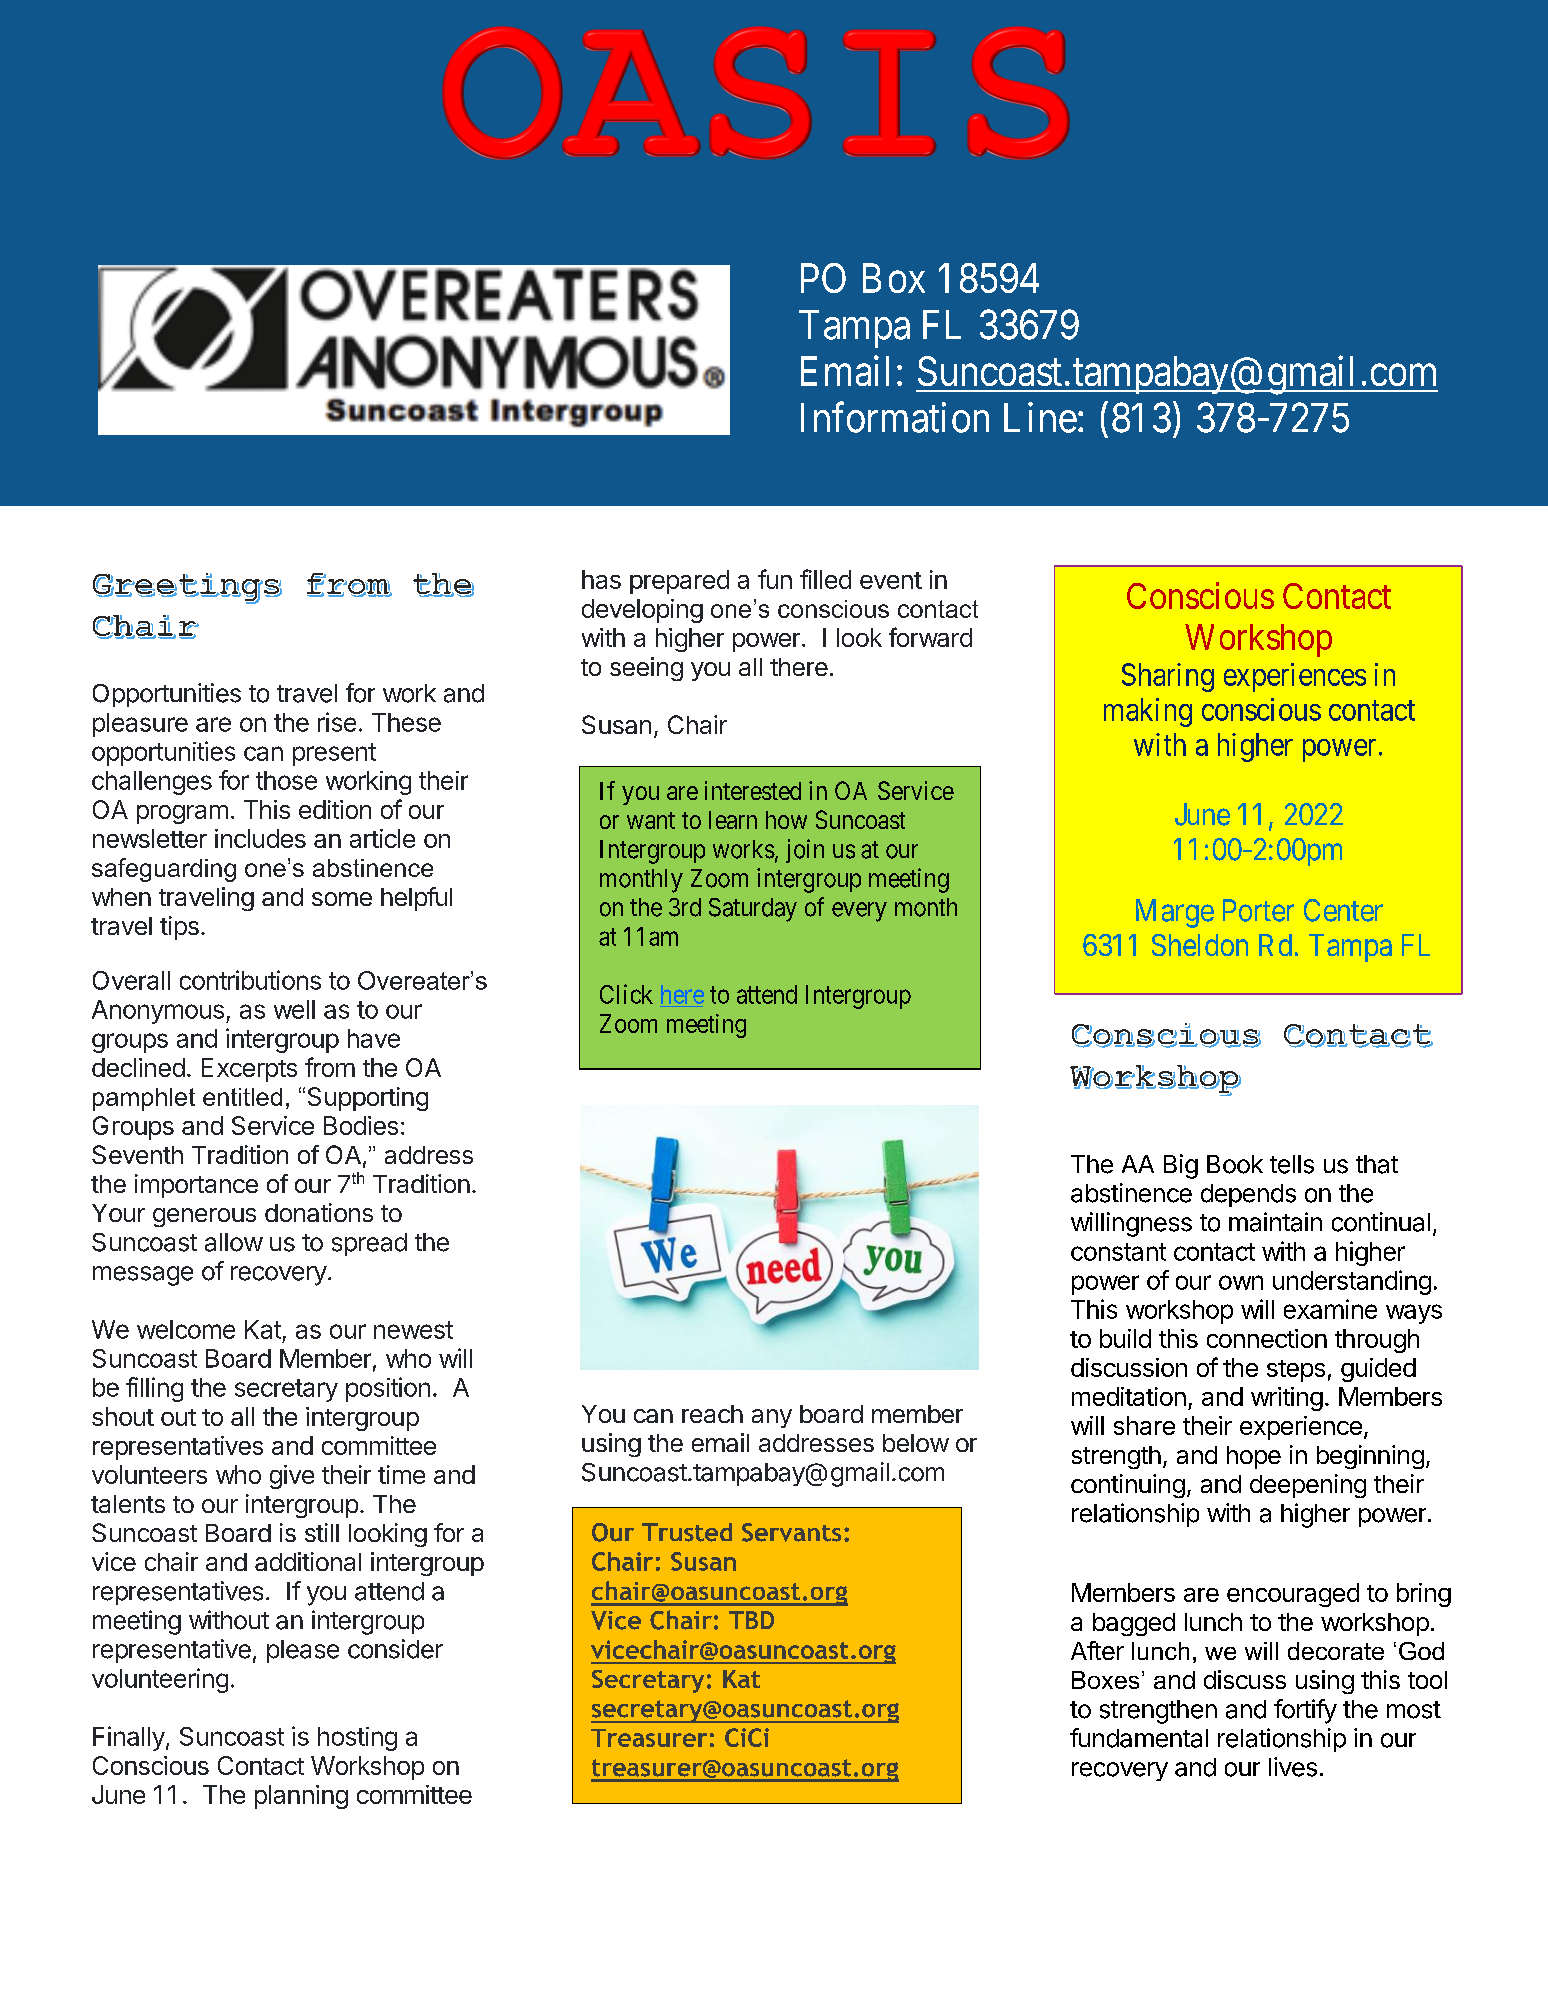  What do you see at coordinates (772, 1418) in the screenshot?
I see `any` at bounding box center [772, 1418].
